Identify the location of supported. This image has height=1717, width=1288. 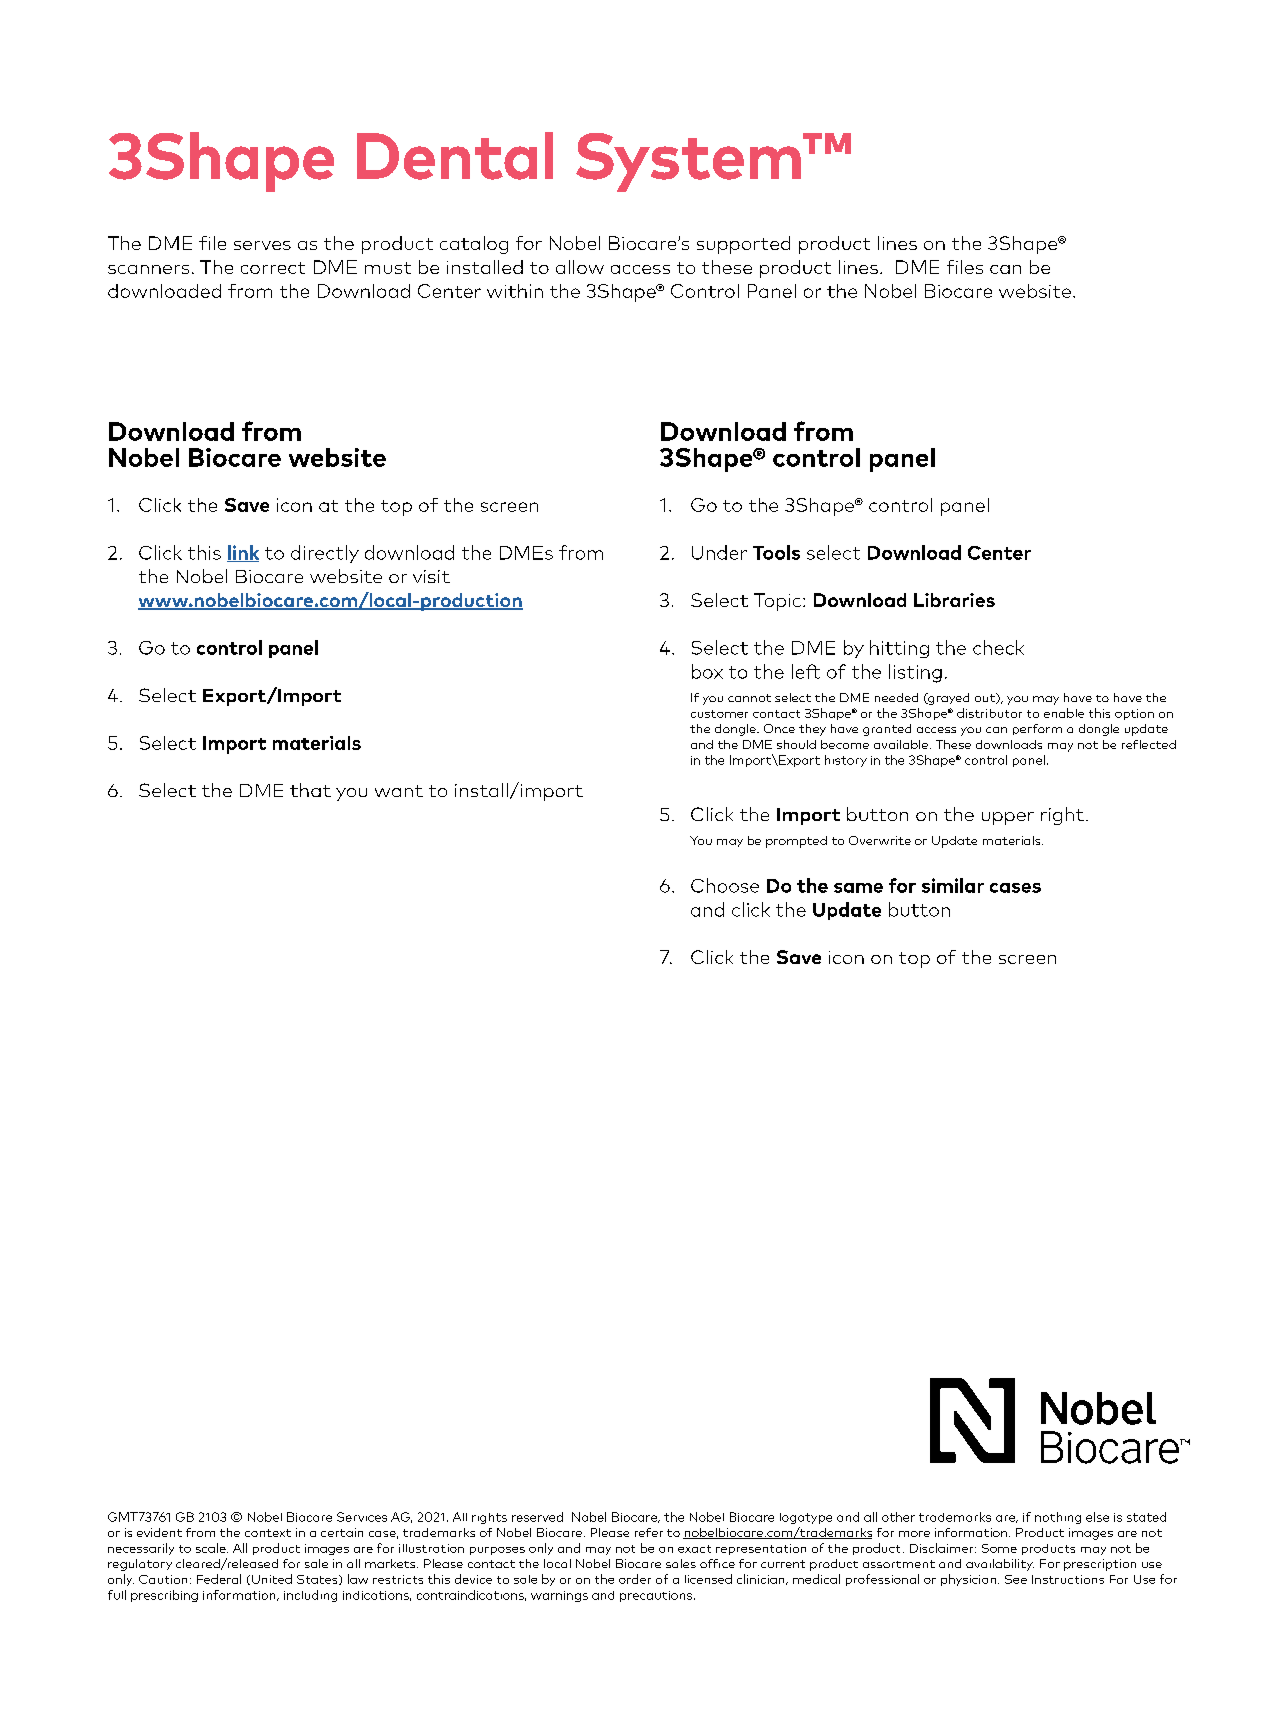
(743, 245).
